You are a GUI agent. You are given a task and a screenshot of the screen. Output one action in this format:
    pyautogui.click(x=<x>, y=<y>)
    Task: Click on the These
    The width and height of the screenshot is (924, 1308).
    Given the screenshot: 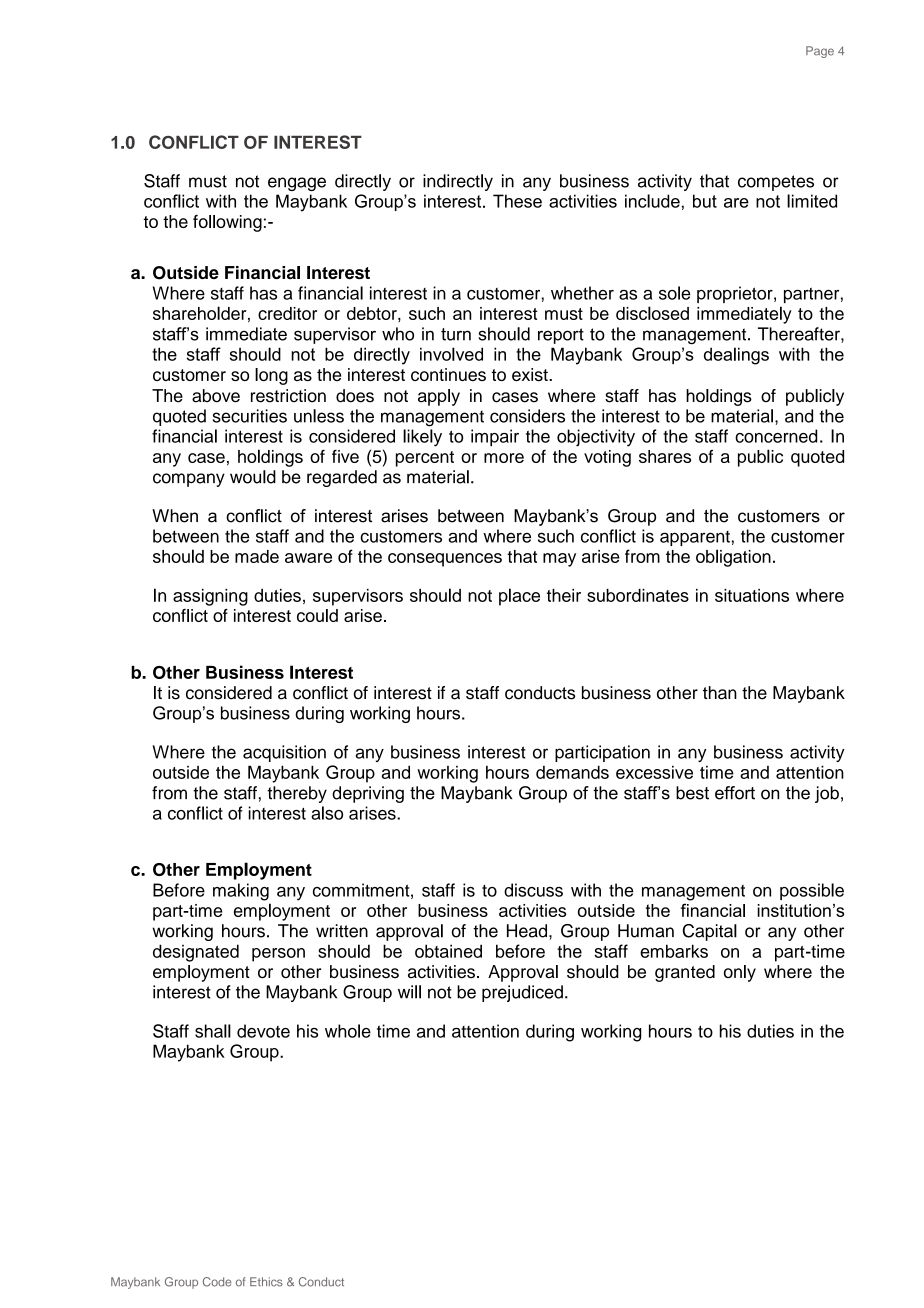 What is the action you would take?
    pyautogui.click(x=517, y=201)
